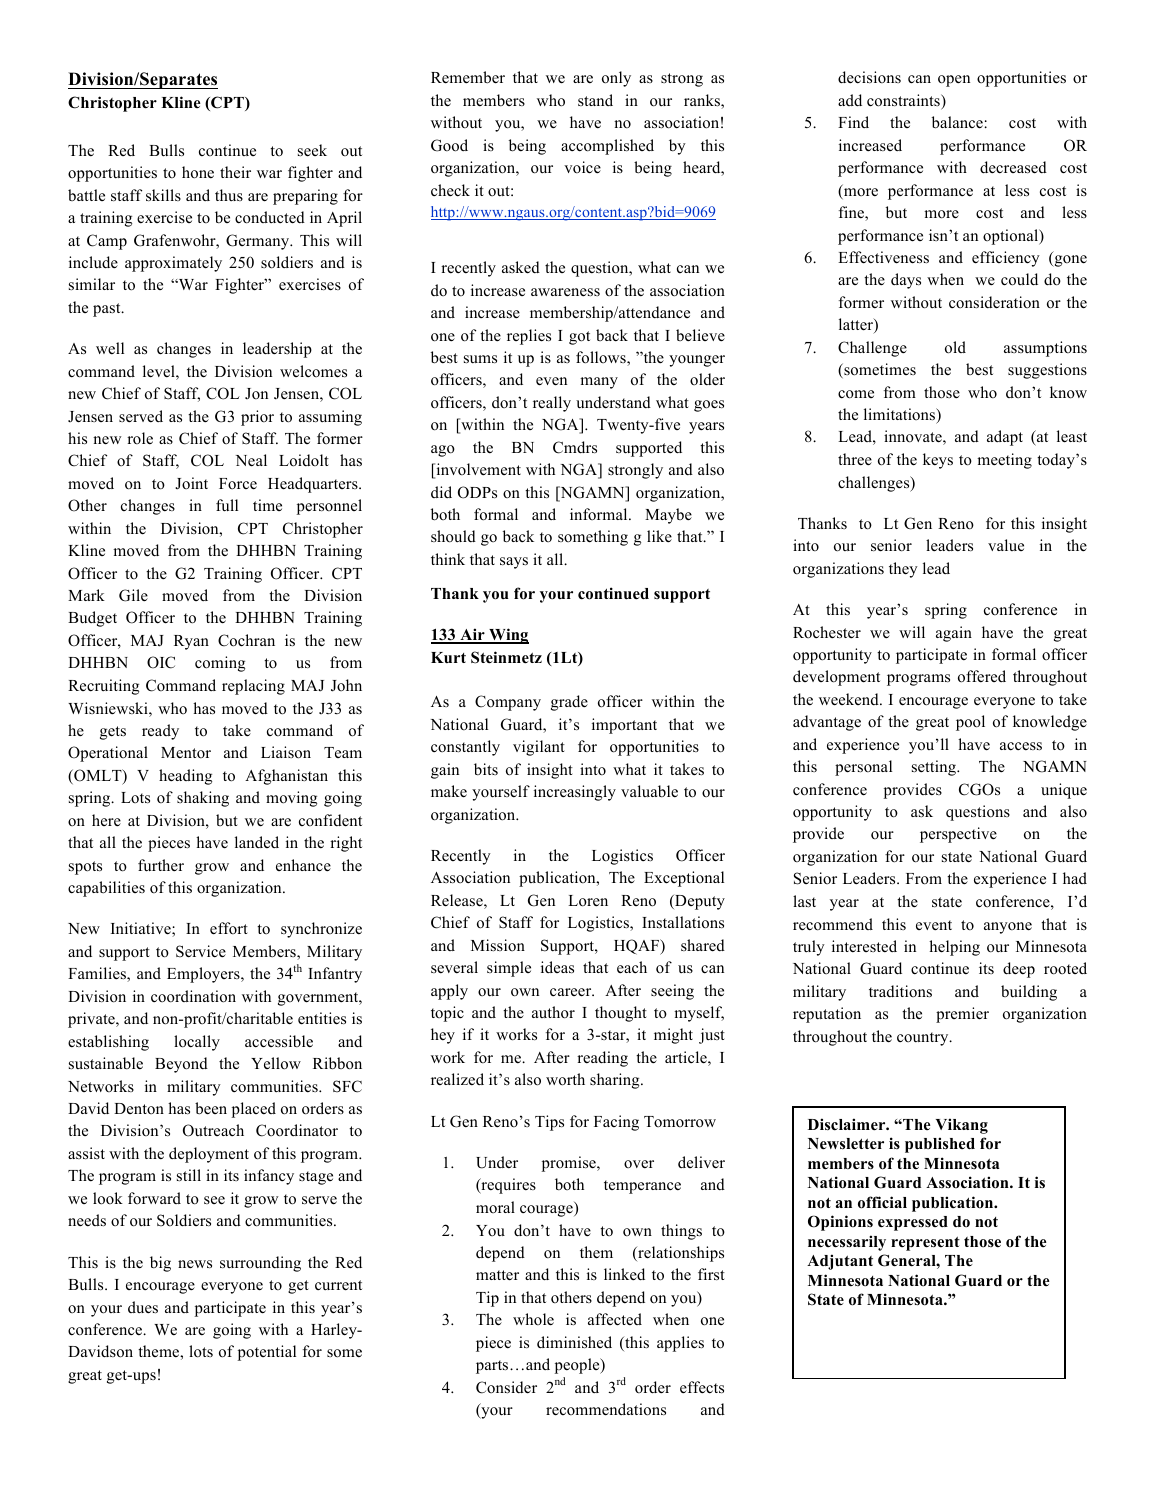 The image size is (1155, 1494). Describe the element at coordinates (607, 147) in the document. I see `accomplished` at that location.
